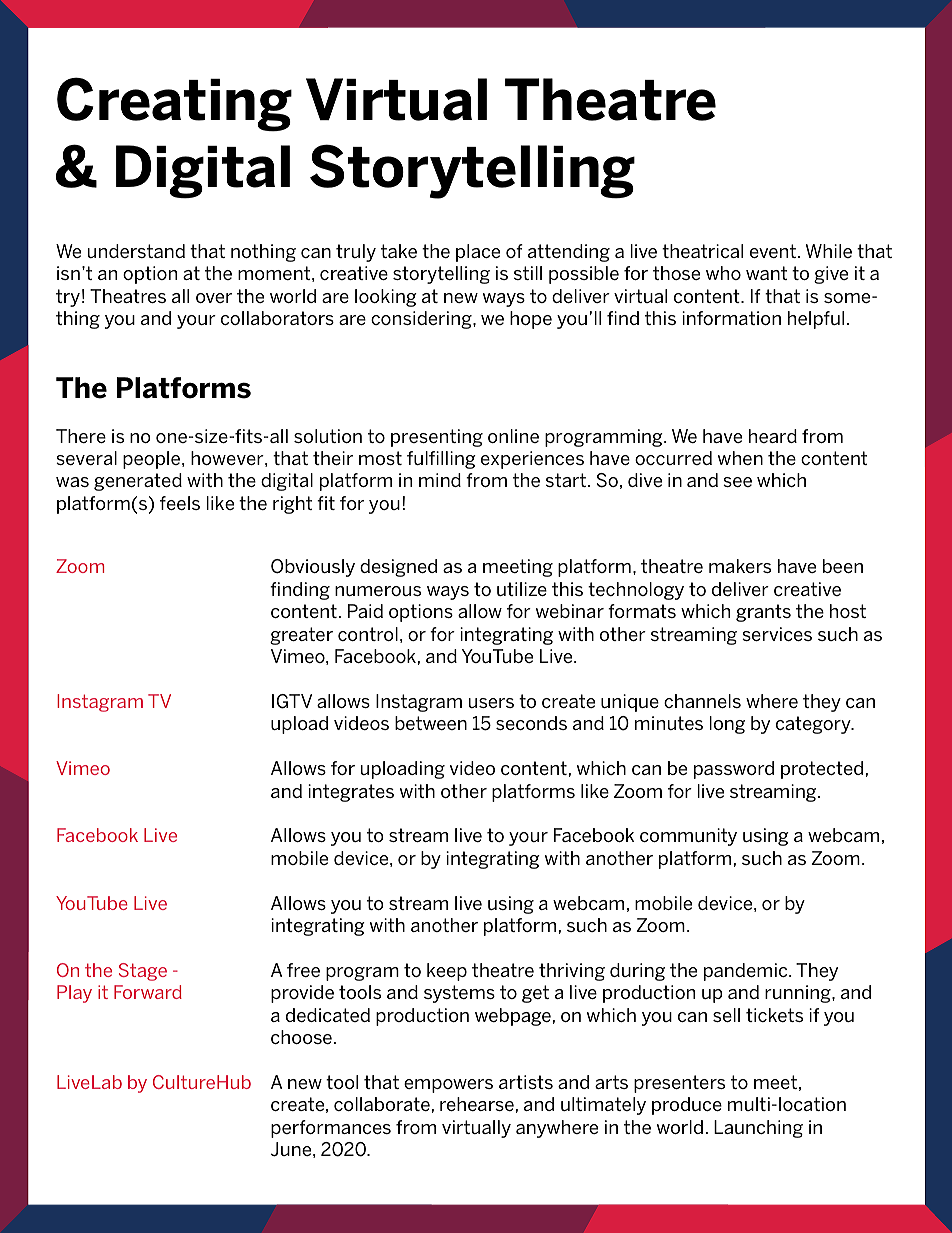 The image size is (952, 1233). Describe the element at coordinates (740, 458) in the document. I see `when` at that location.
